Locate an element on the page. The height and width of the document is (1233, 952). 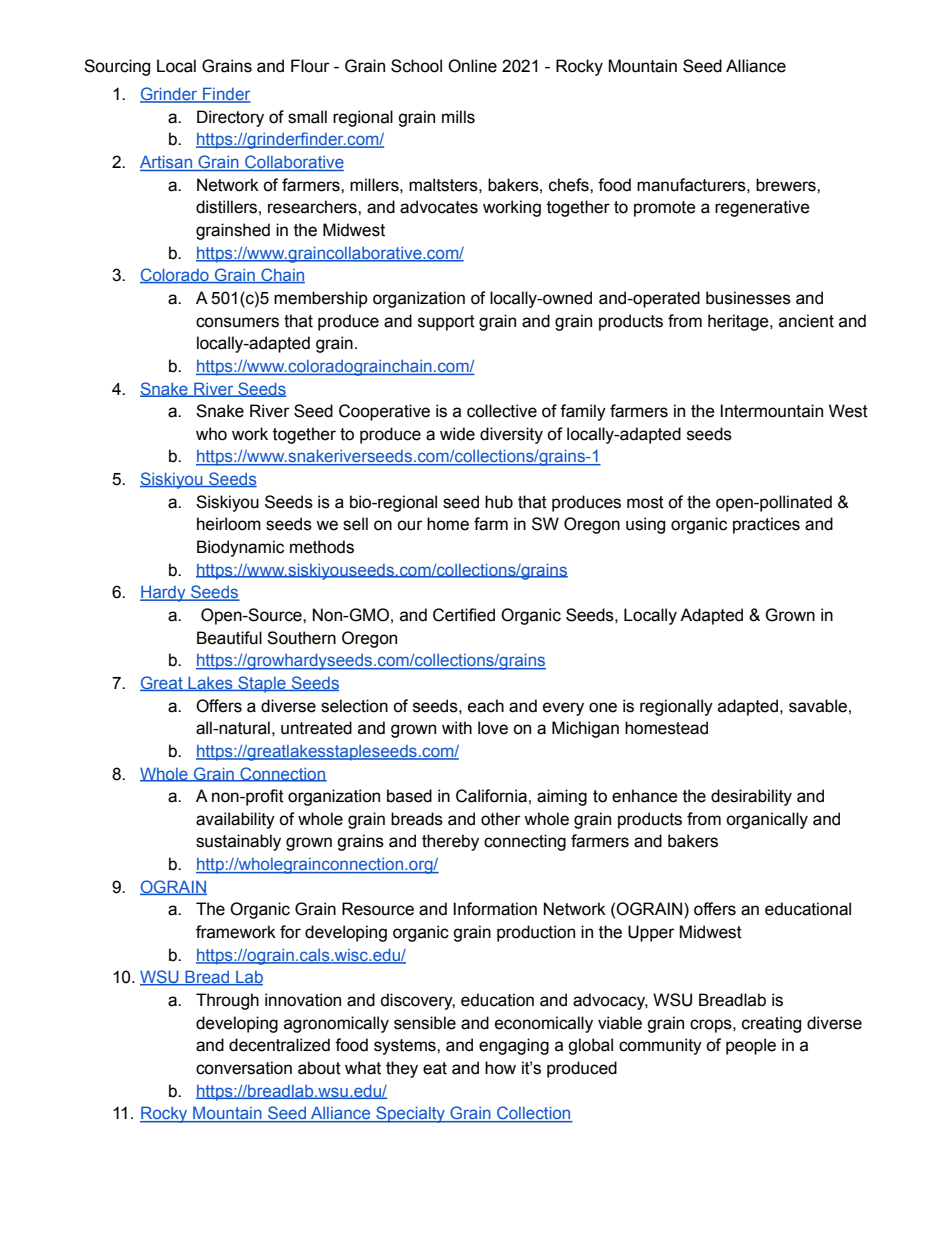
practices is located at coordinates (766, 525).
